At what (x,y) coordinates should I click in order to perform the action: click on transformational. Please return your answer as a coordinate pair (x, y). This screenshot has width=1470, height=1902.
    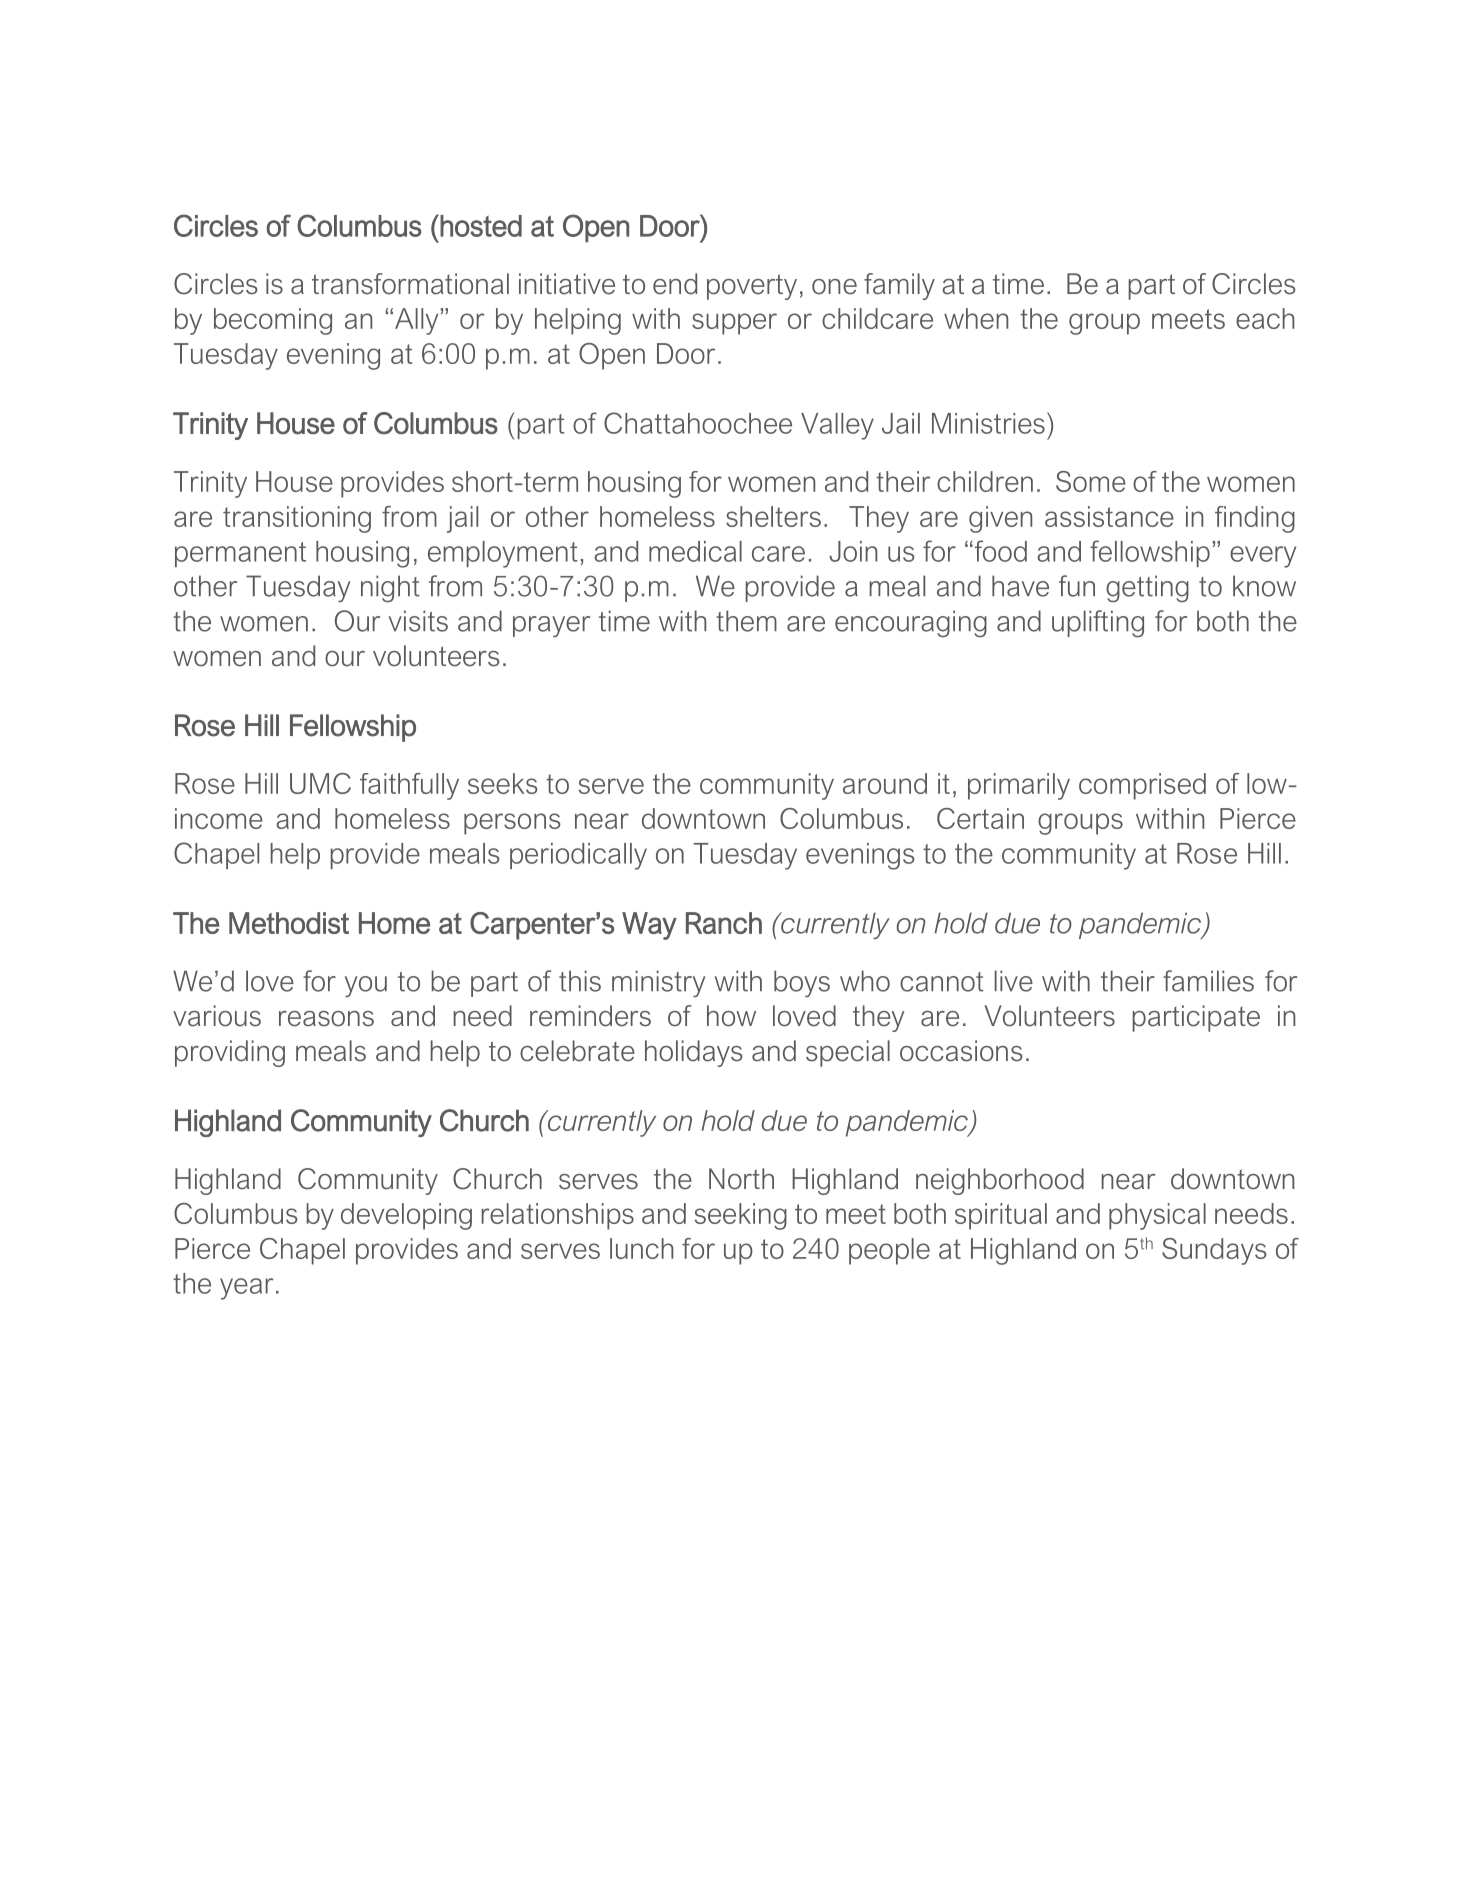
    Looking at the image, I should click on (410, 284).
